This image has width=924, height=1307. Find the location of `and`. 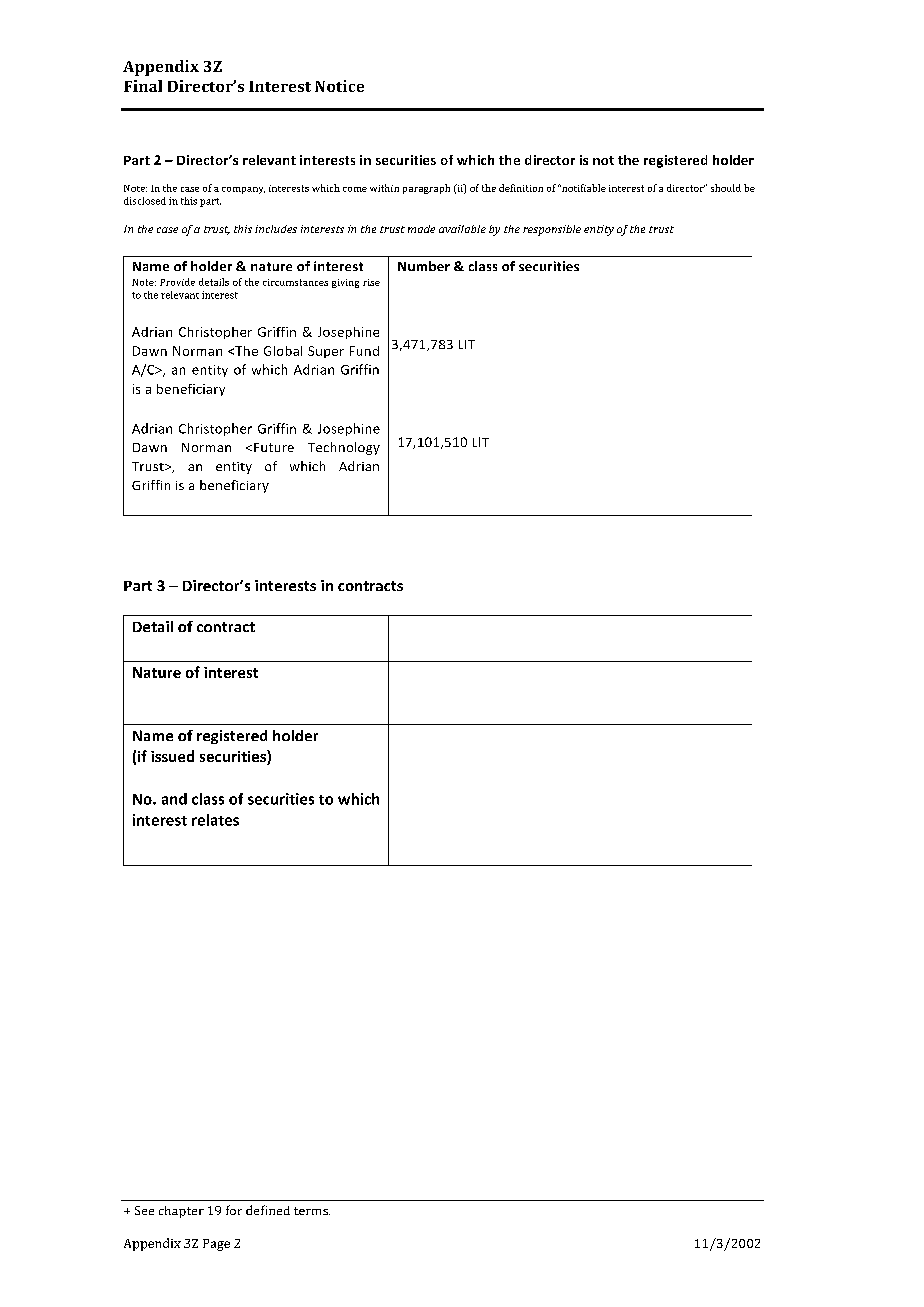

and is located at coordinates (174, 799).
